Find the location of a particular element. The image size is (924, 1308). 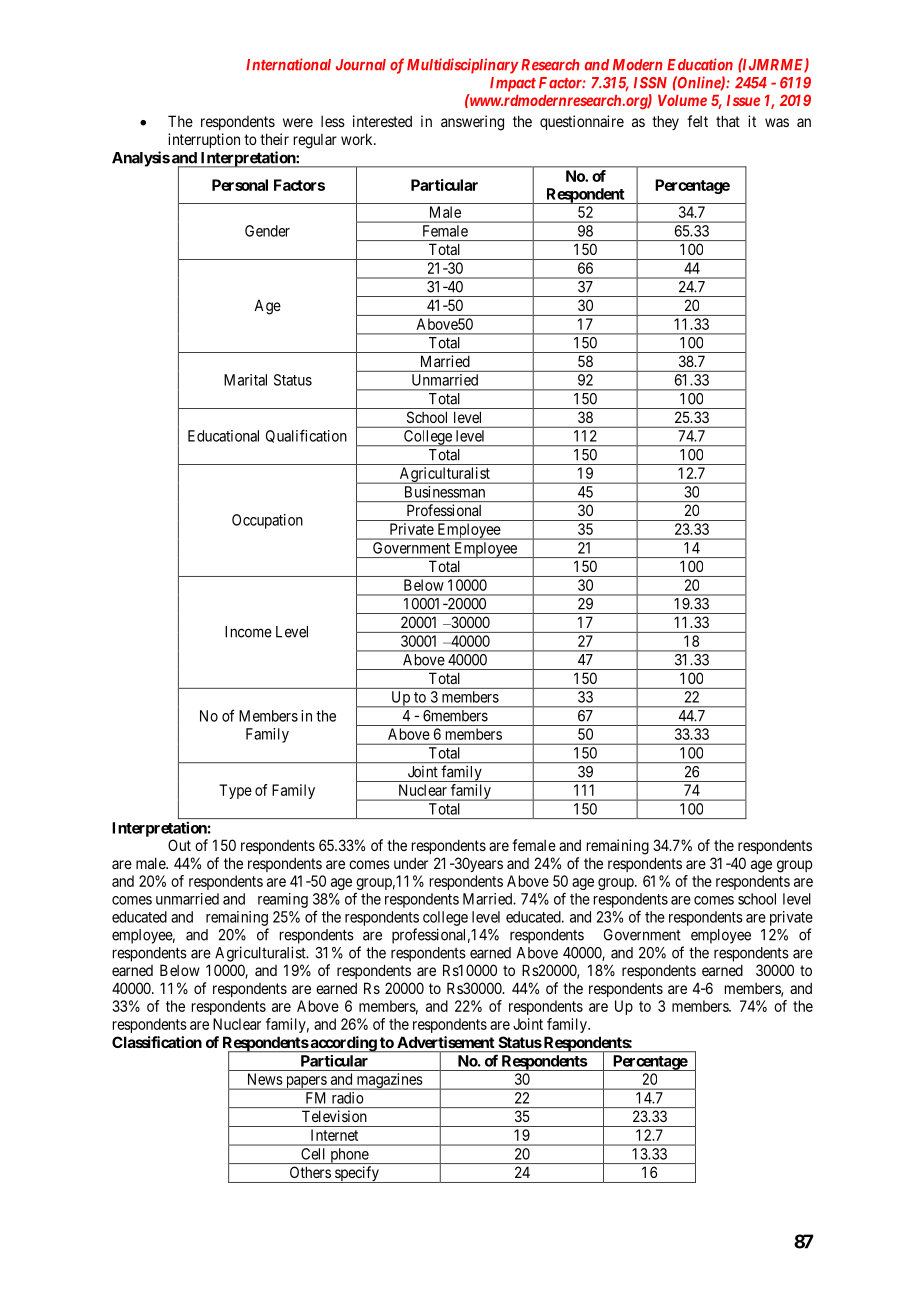

answering is located at coordinates (472, 123).
